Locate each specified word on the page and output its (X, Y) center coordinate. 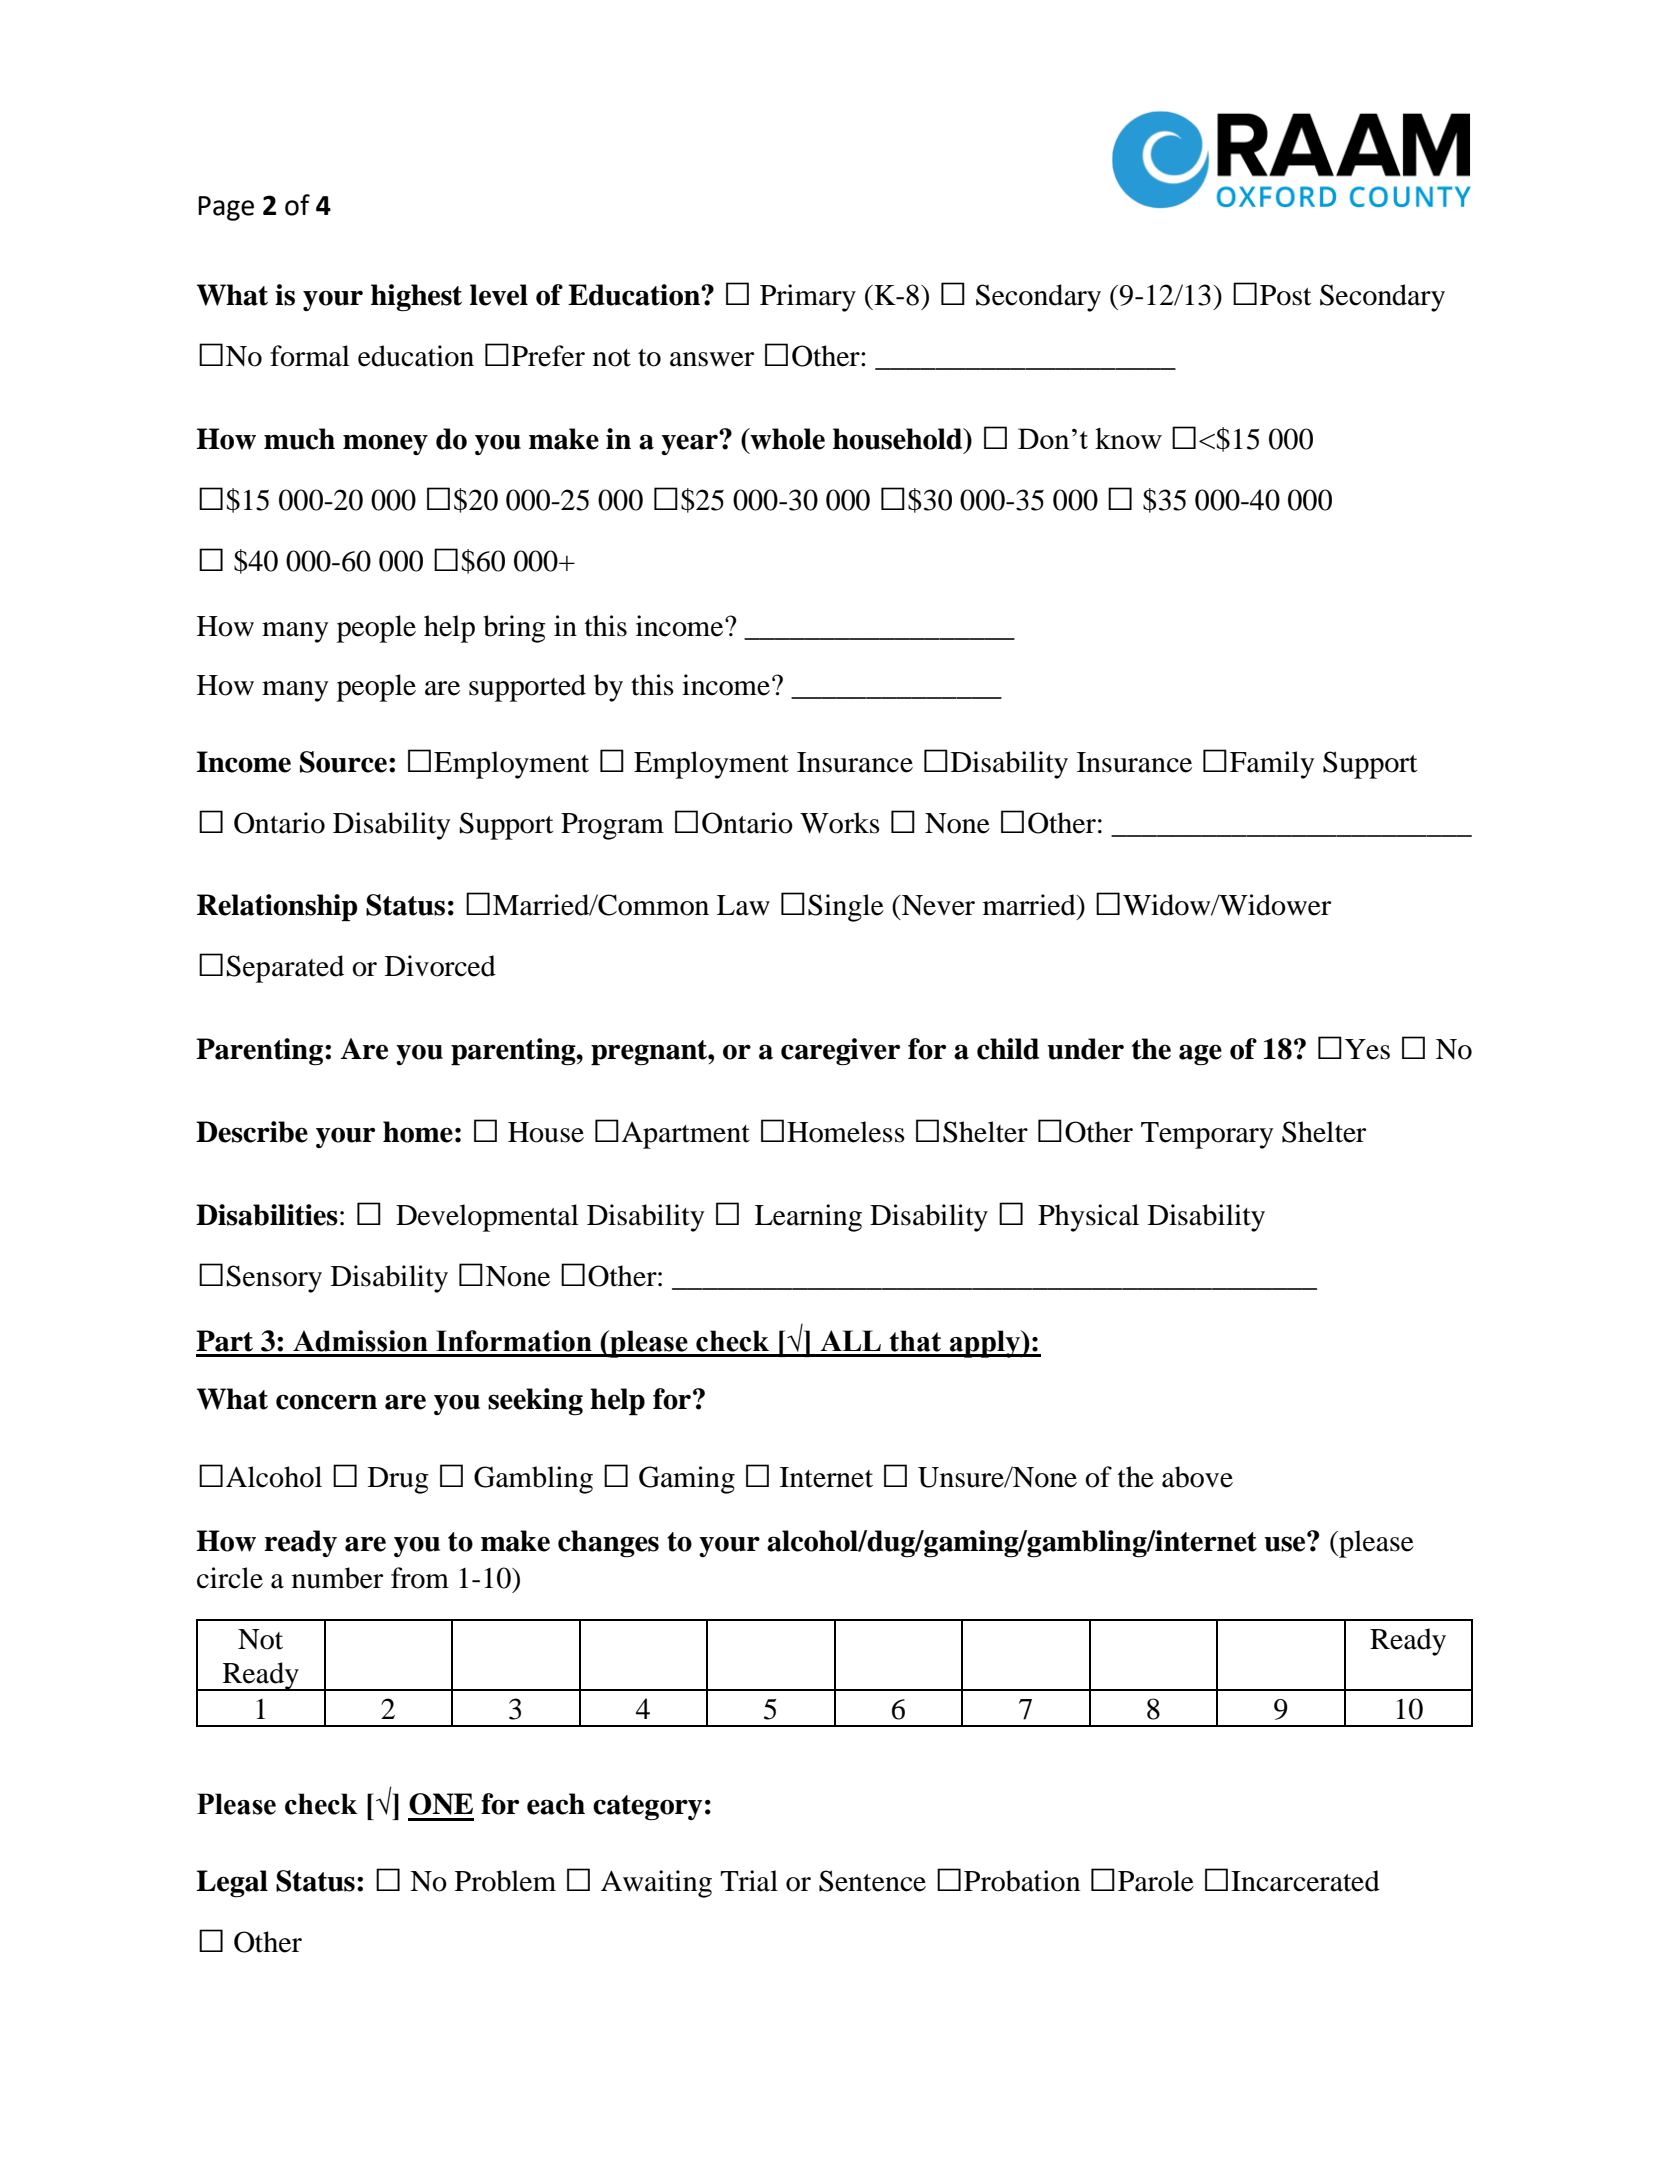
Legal (232, 1884)
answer (712, 359)
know (1128, 438)
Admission (360, 1341)
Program (612, 826)
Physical (1088, 1218)
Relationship (277, 908)
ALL (850, 1340)
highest (416, 298)
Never (937, 905)
